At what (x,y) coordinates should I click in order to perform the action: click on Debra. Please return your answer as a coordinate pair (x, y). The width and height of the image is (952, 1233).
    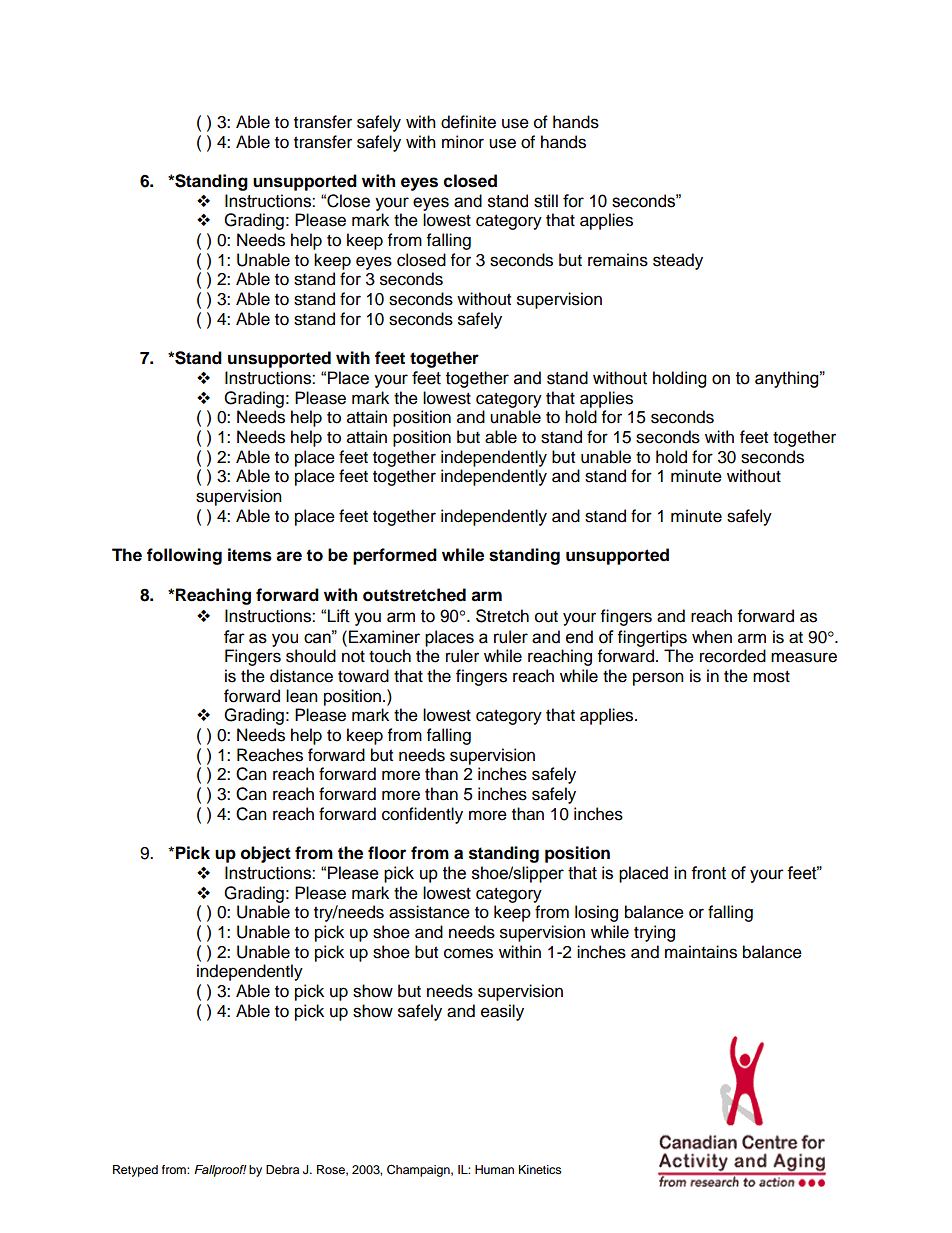
    Looking at the image, I should click on (282, 1169).
